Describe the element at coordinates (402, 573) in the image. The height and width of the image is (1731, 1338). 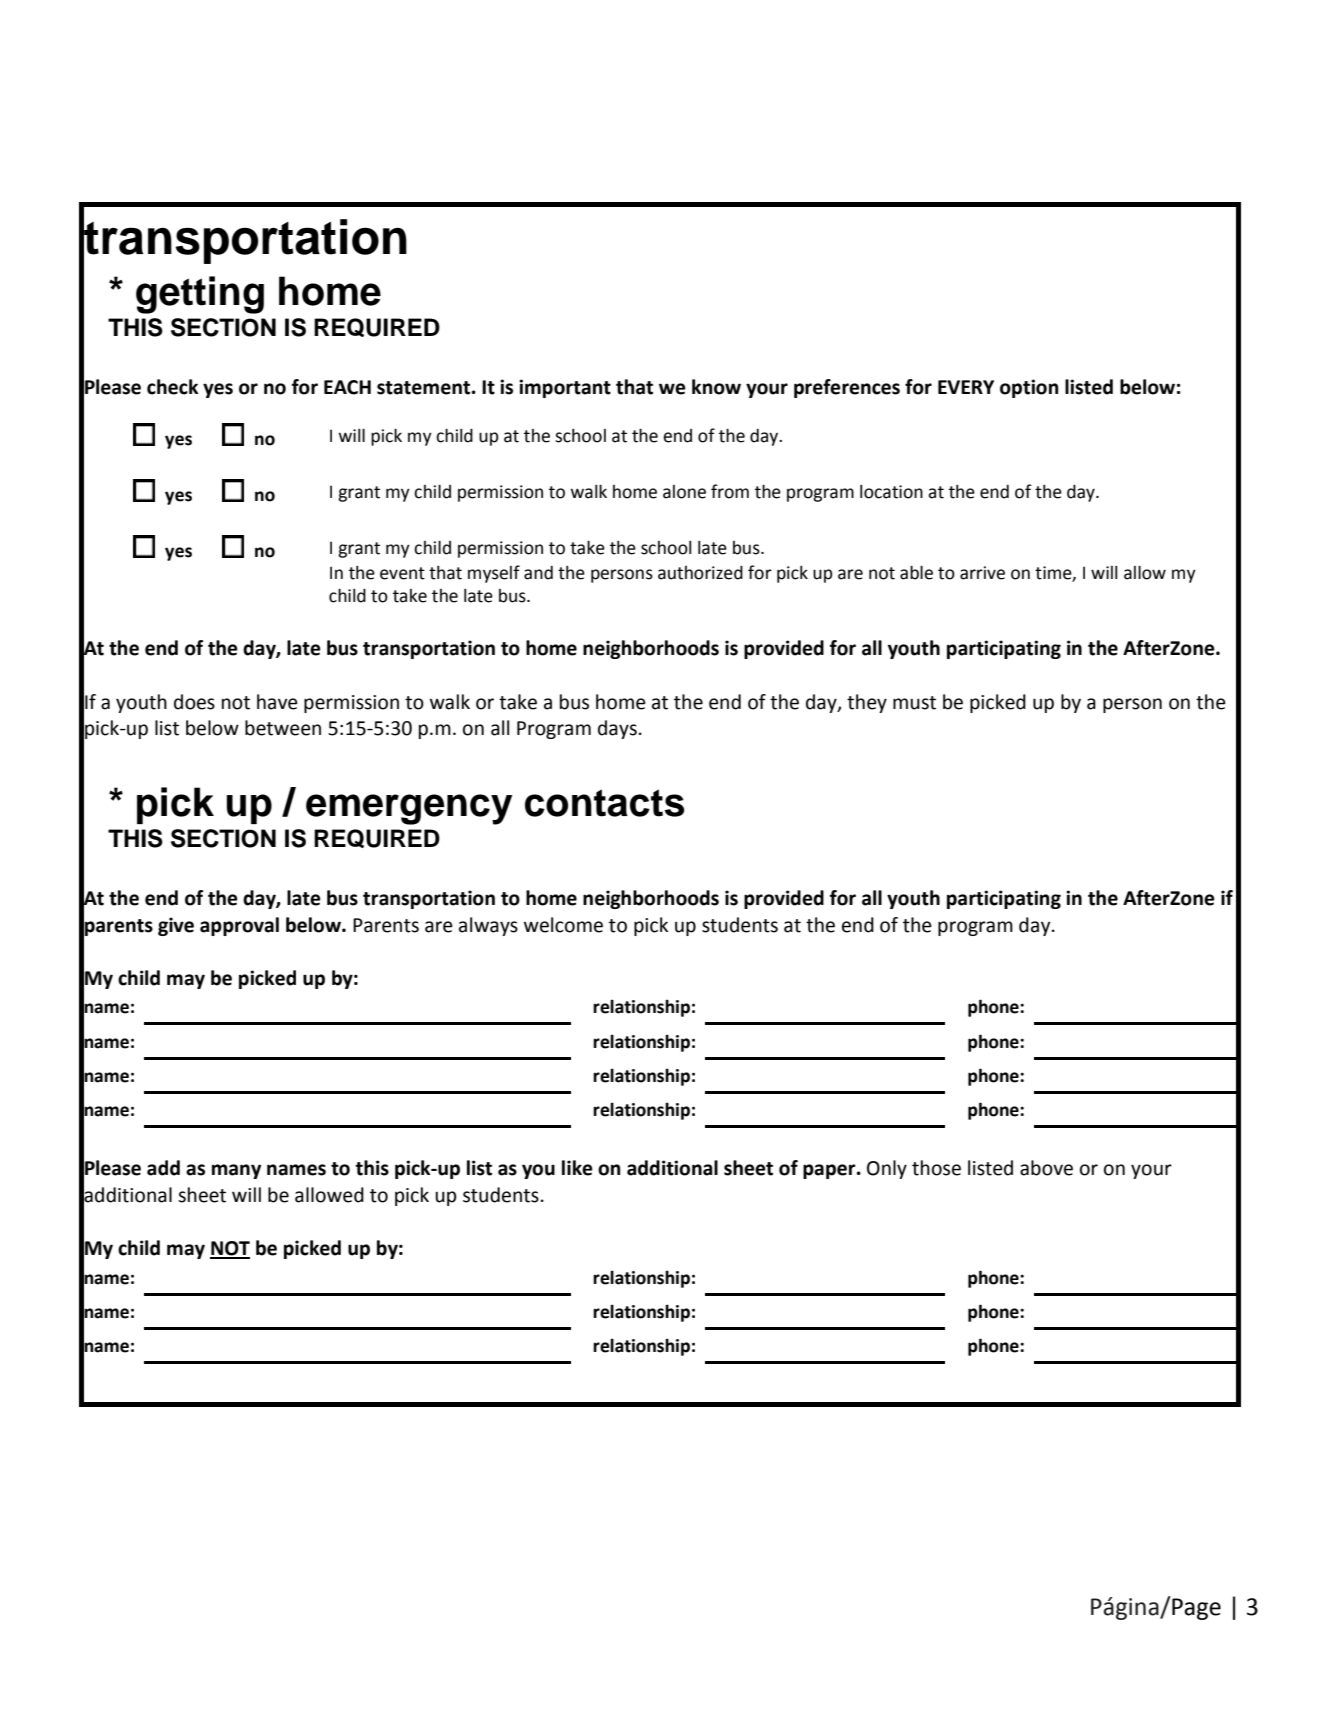
I see `event` at that location.
